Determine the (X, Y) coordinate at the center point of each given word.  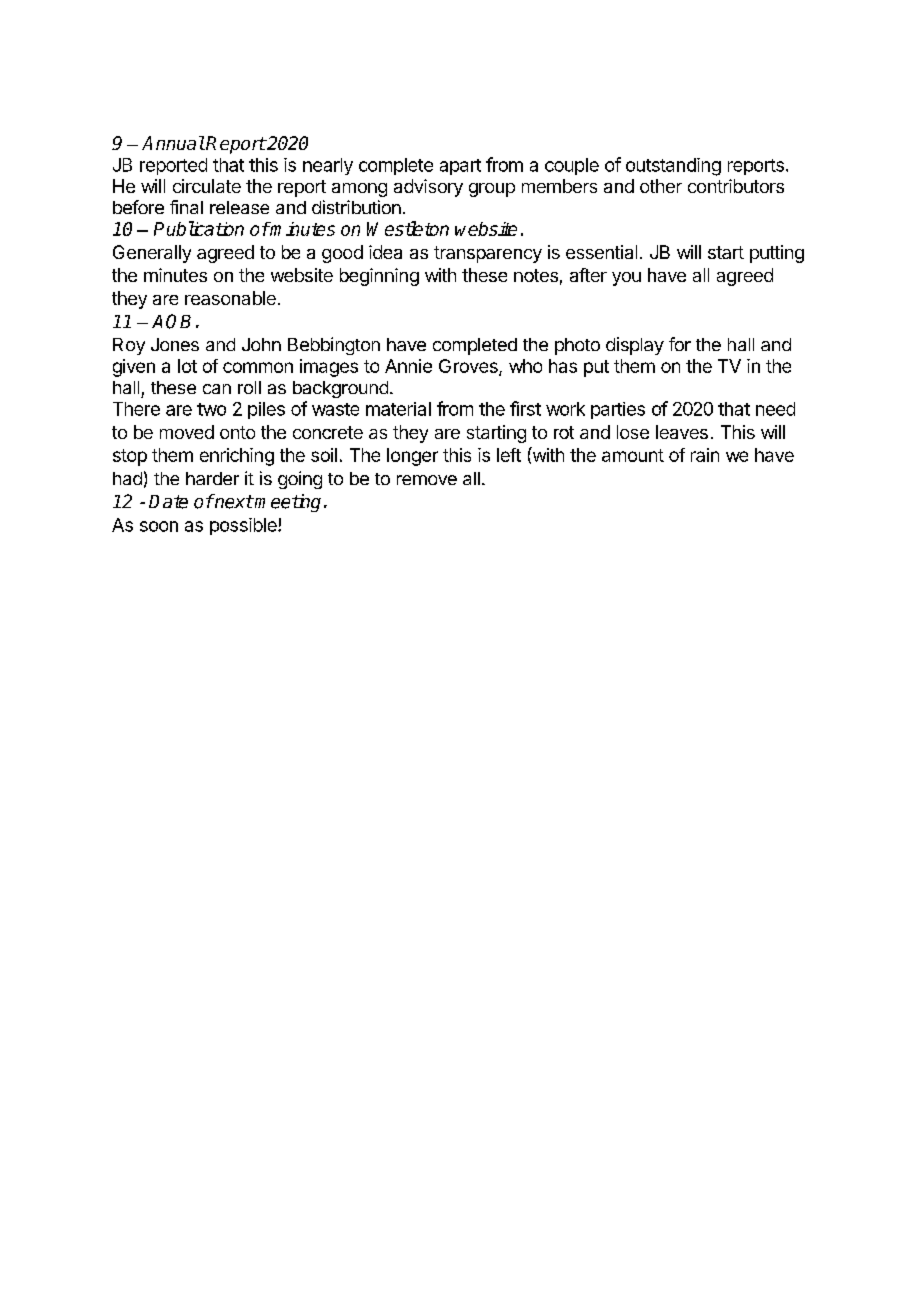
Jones (175, 344)
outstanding (673, 167)
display (635, 346)
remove (427, 480)
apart (460, 167)
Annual (173, 143)
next (233, 501)
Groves (469, 367)
